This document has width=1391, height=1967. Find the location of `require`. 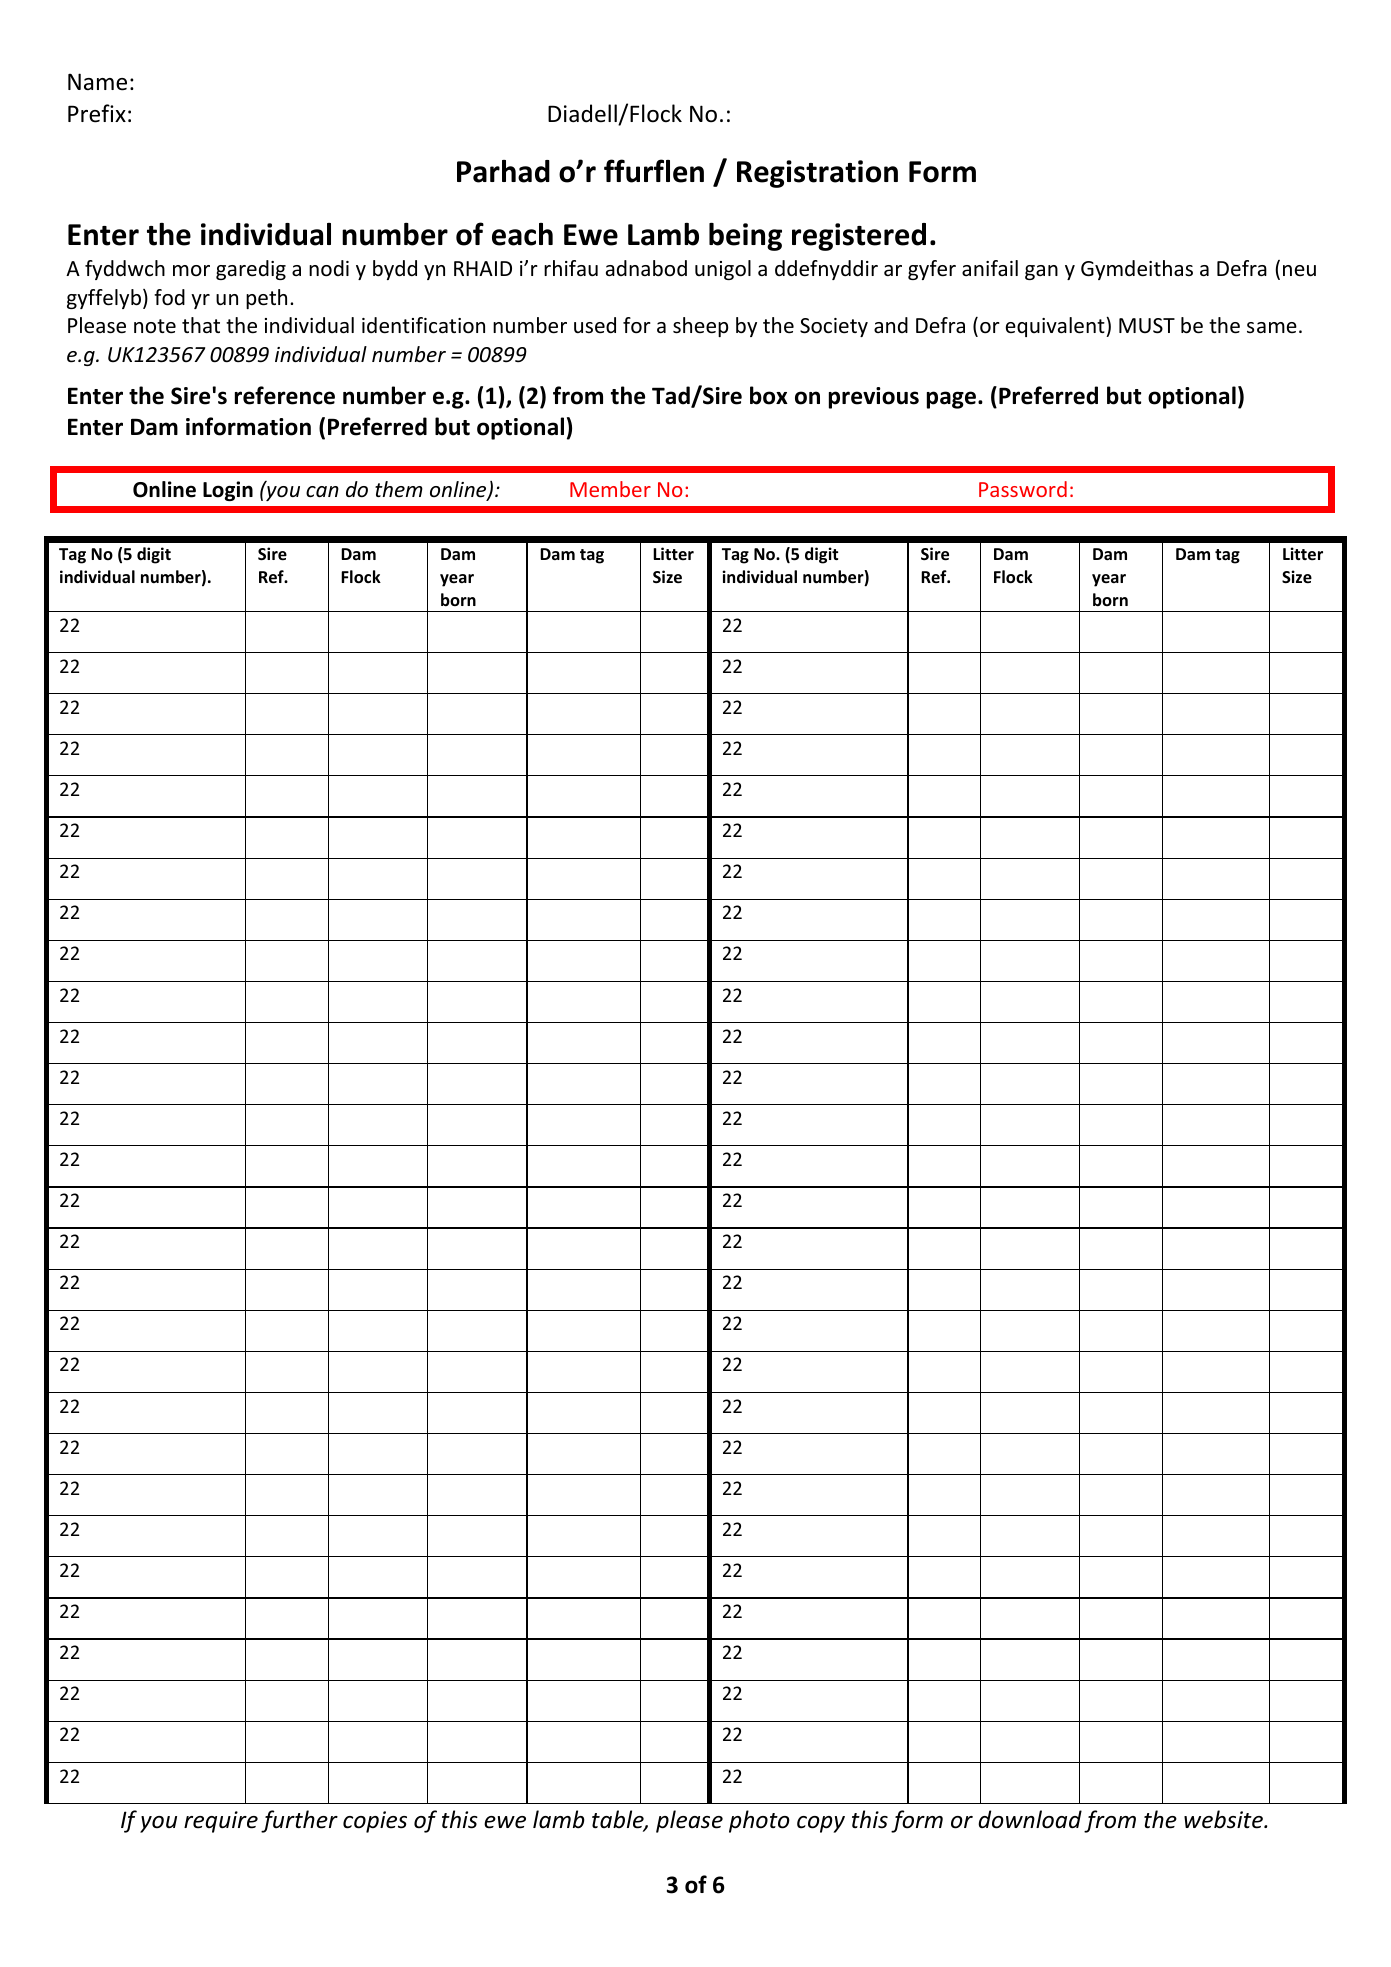

require is located at coordinates (221, 1822).
